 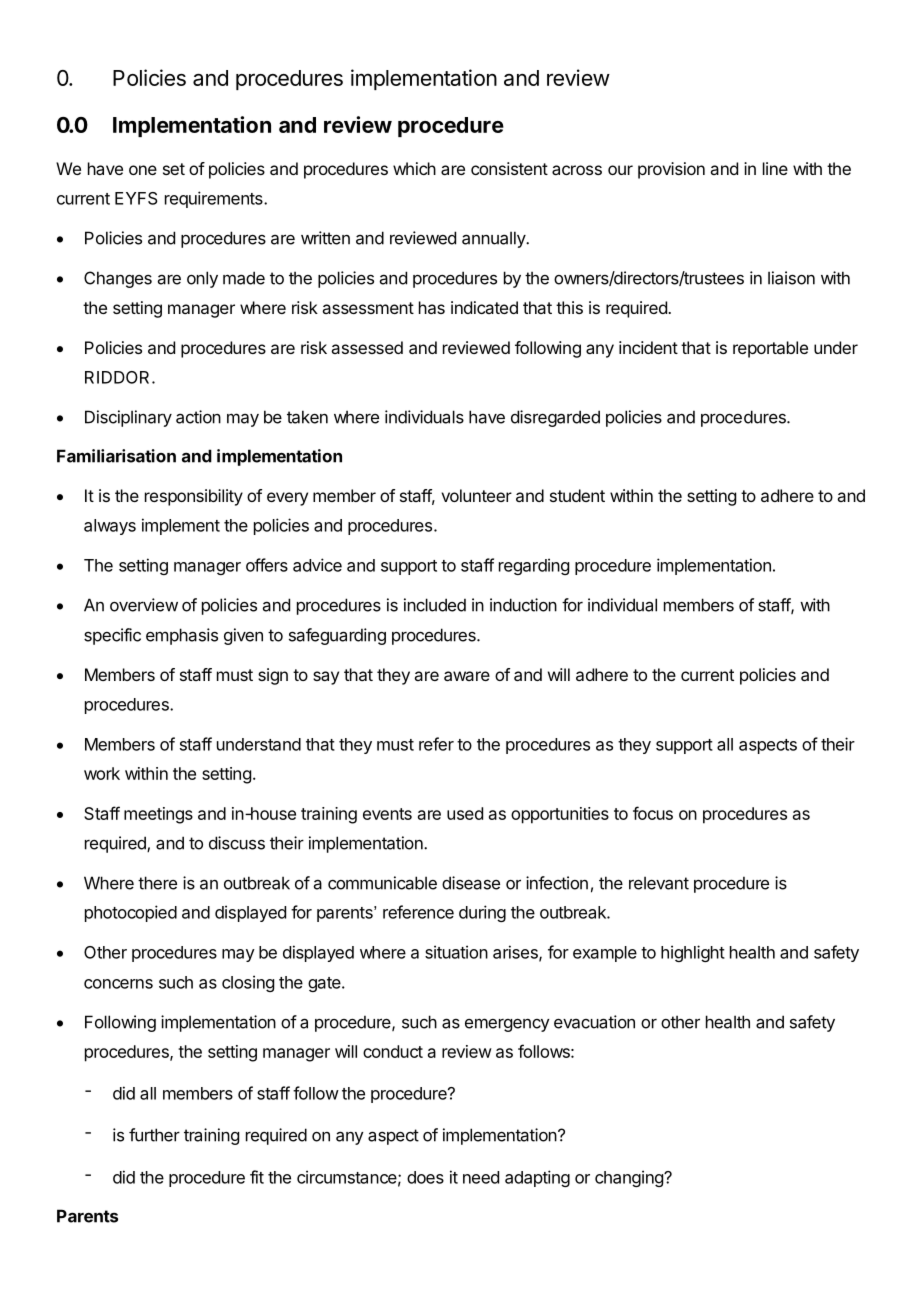 What do you see at coordinates (215, 199) in the image?
I see `requirements` at bounding box center [215, 199].
